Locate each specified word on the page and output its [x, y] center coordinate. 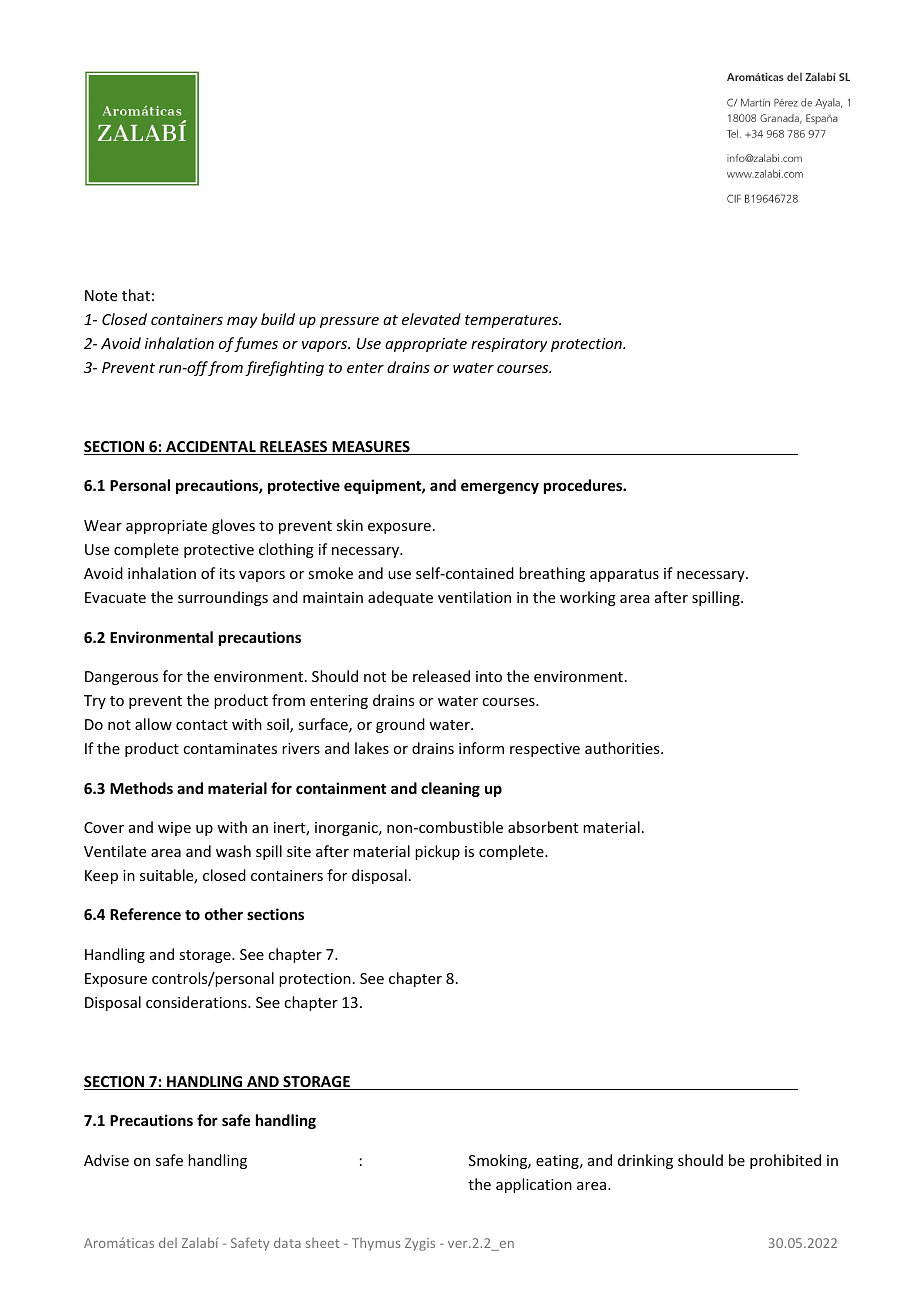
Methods [141, 788]
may [242, 322]
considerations [197, 1002]
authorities [623, 748]
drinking [645, 1161]
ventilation [474, 597]
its [227, 573]
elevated [431, 319]
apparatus [624, 575]
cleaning [450, 789]
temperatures [513, 321]
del [168, 1242]
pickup [437, 852]
